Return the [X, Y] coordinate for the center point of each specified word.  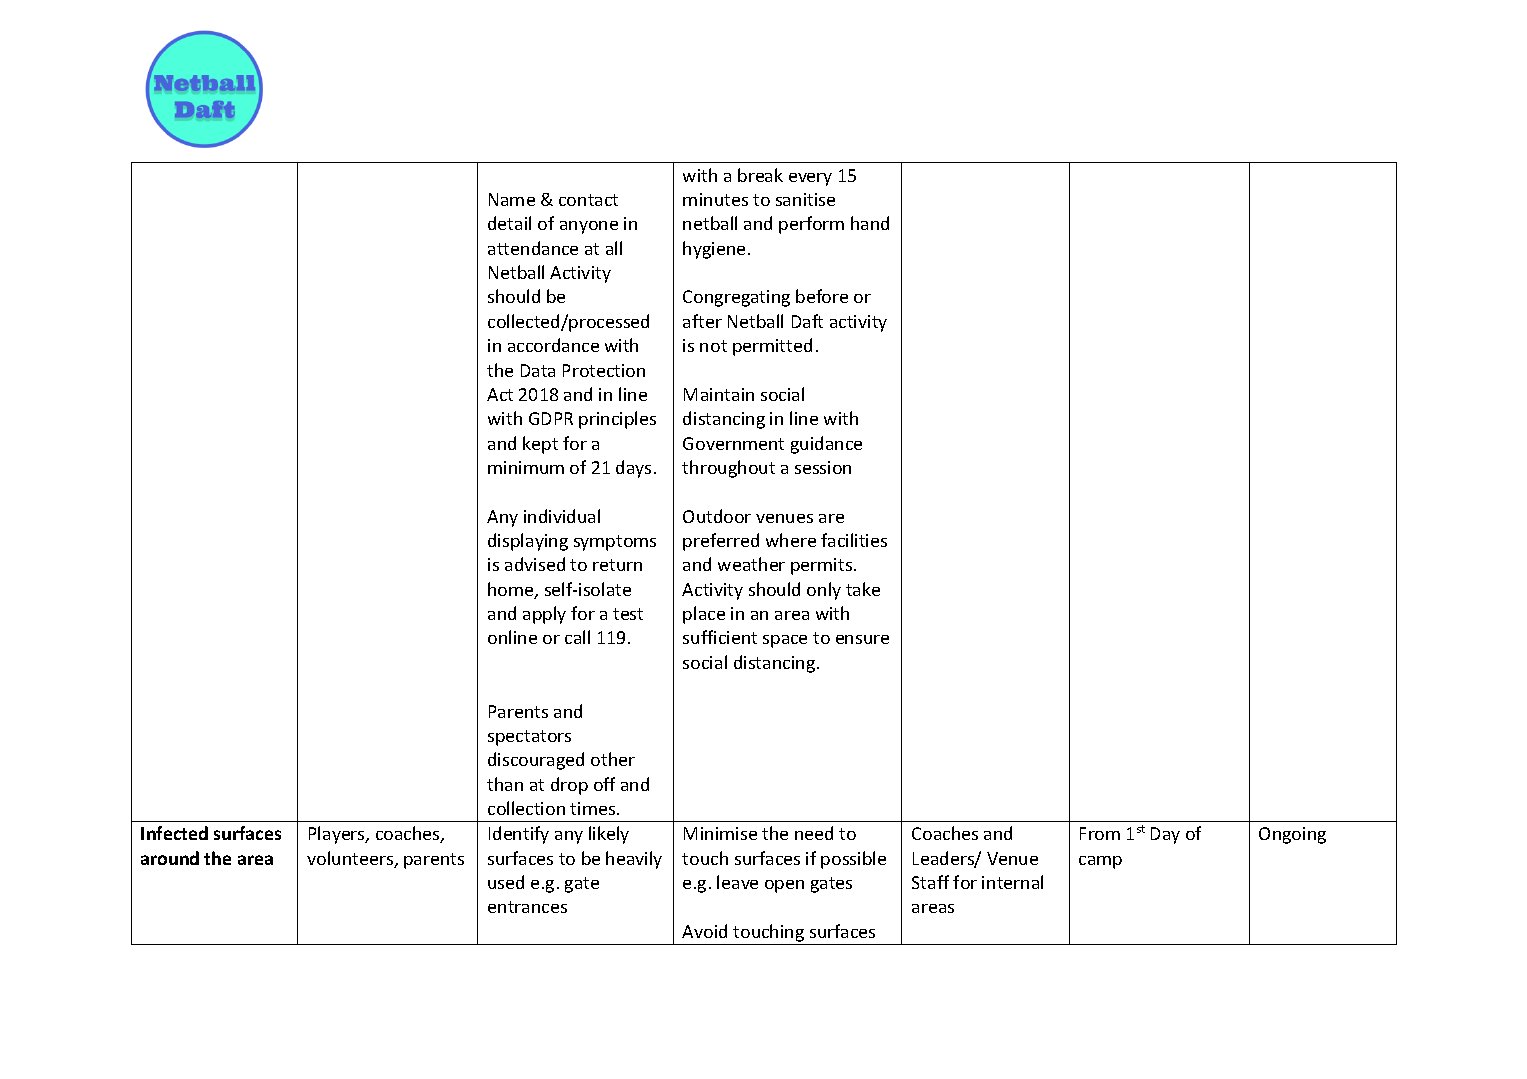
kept [540, 445]
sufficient [720, 637]
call [577, 637]
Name [512, 199]
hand [870, 223]
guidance [826, 445]
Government [733, 443]
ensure [862, 639]
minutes [715, 199]
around [170, 858]
